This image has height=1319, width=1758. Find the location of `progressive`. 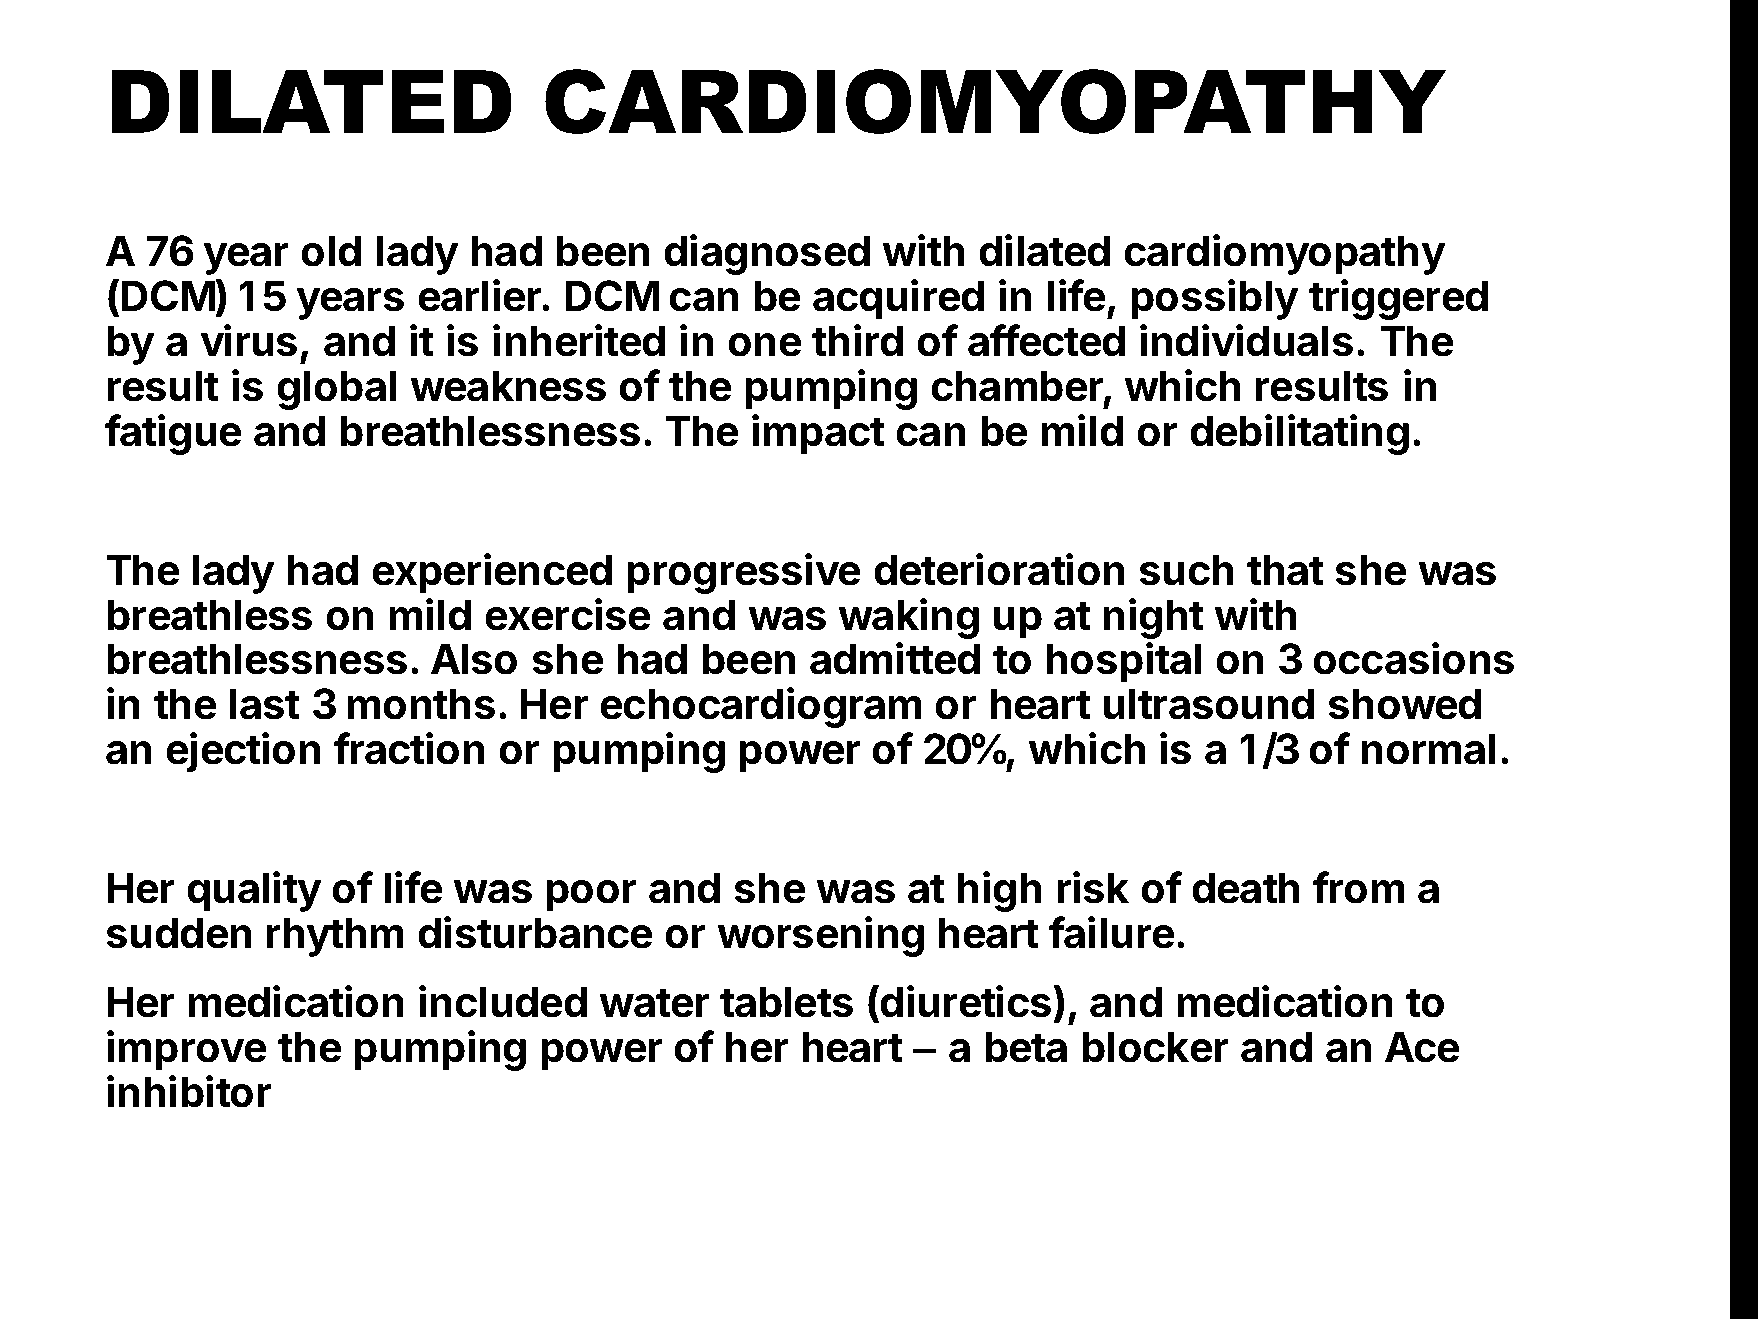

progressive is located at coordinates (744, 573).
